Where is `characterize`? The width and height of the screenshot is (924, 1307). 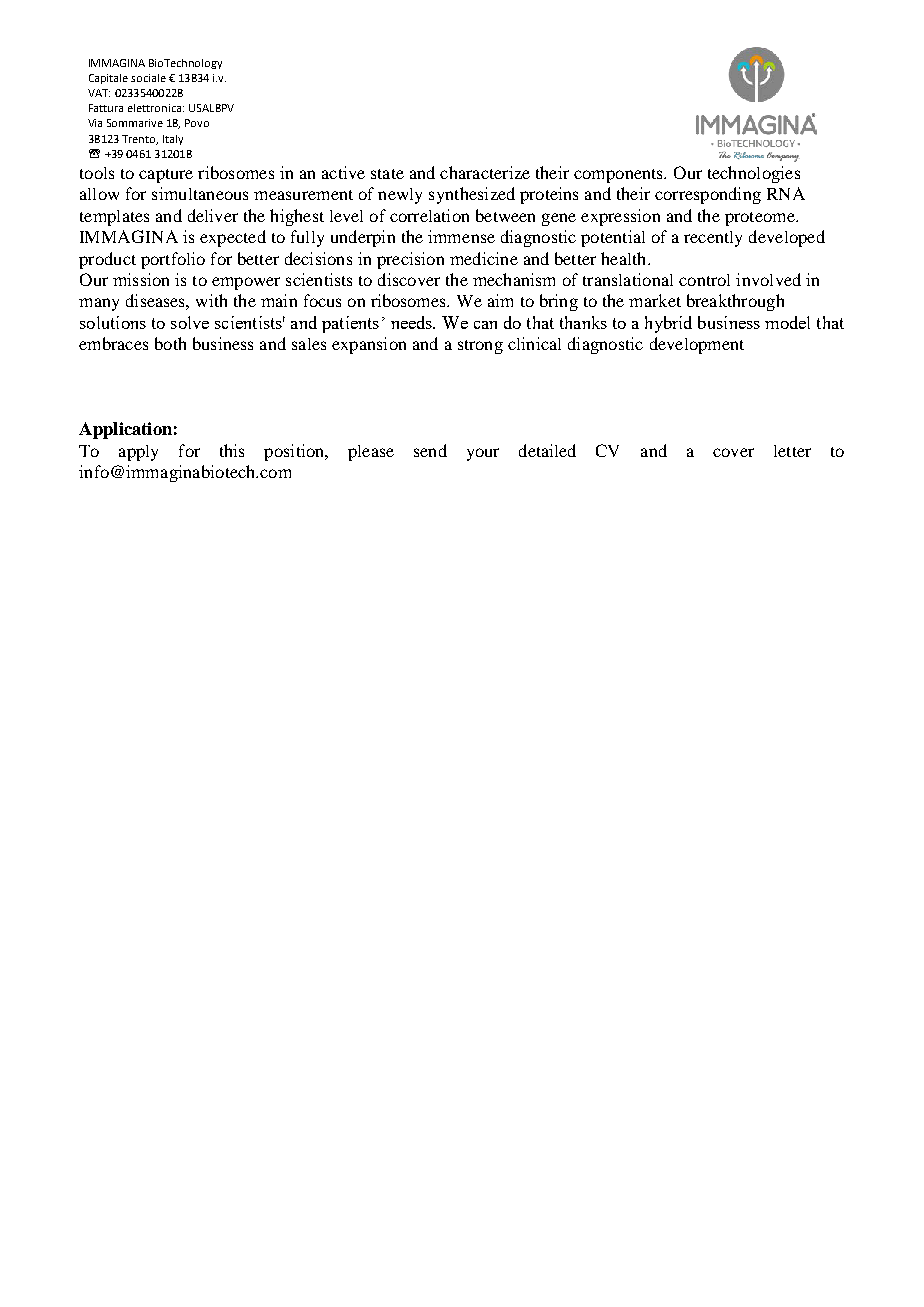
characterize is located at coordinates (485, 172).
